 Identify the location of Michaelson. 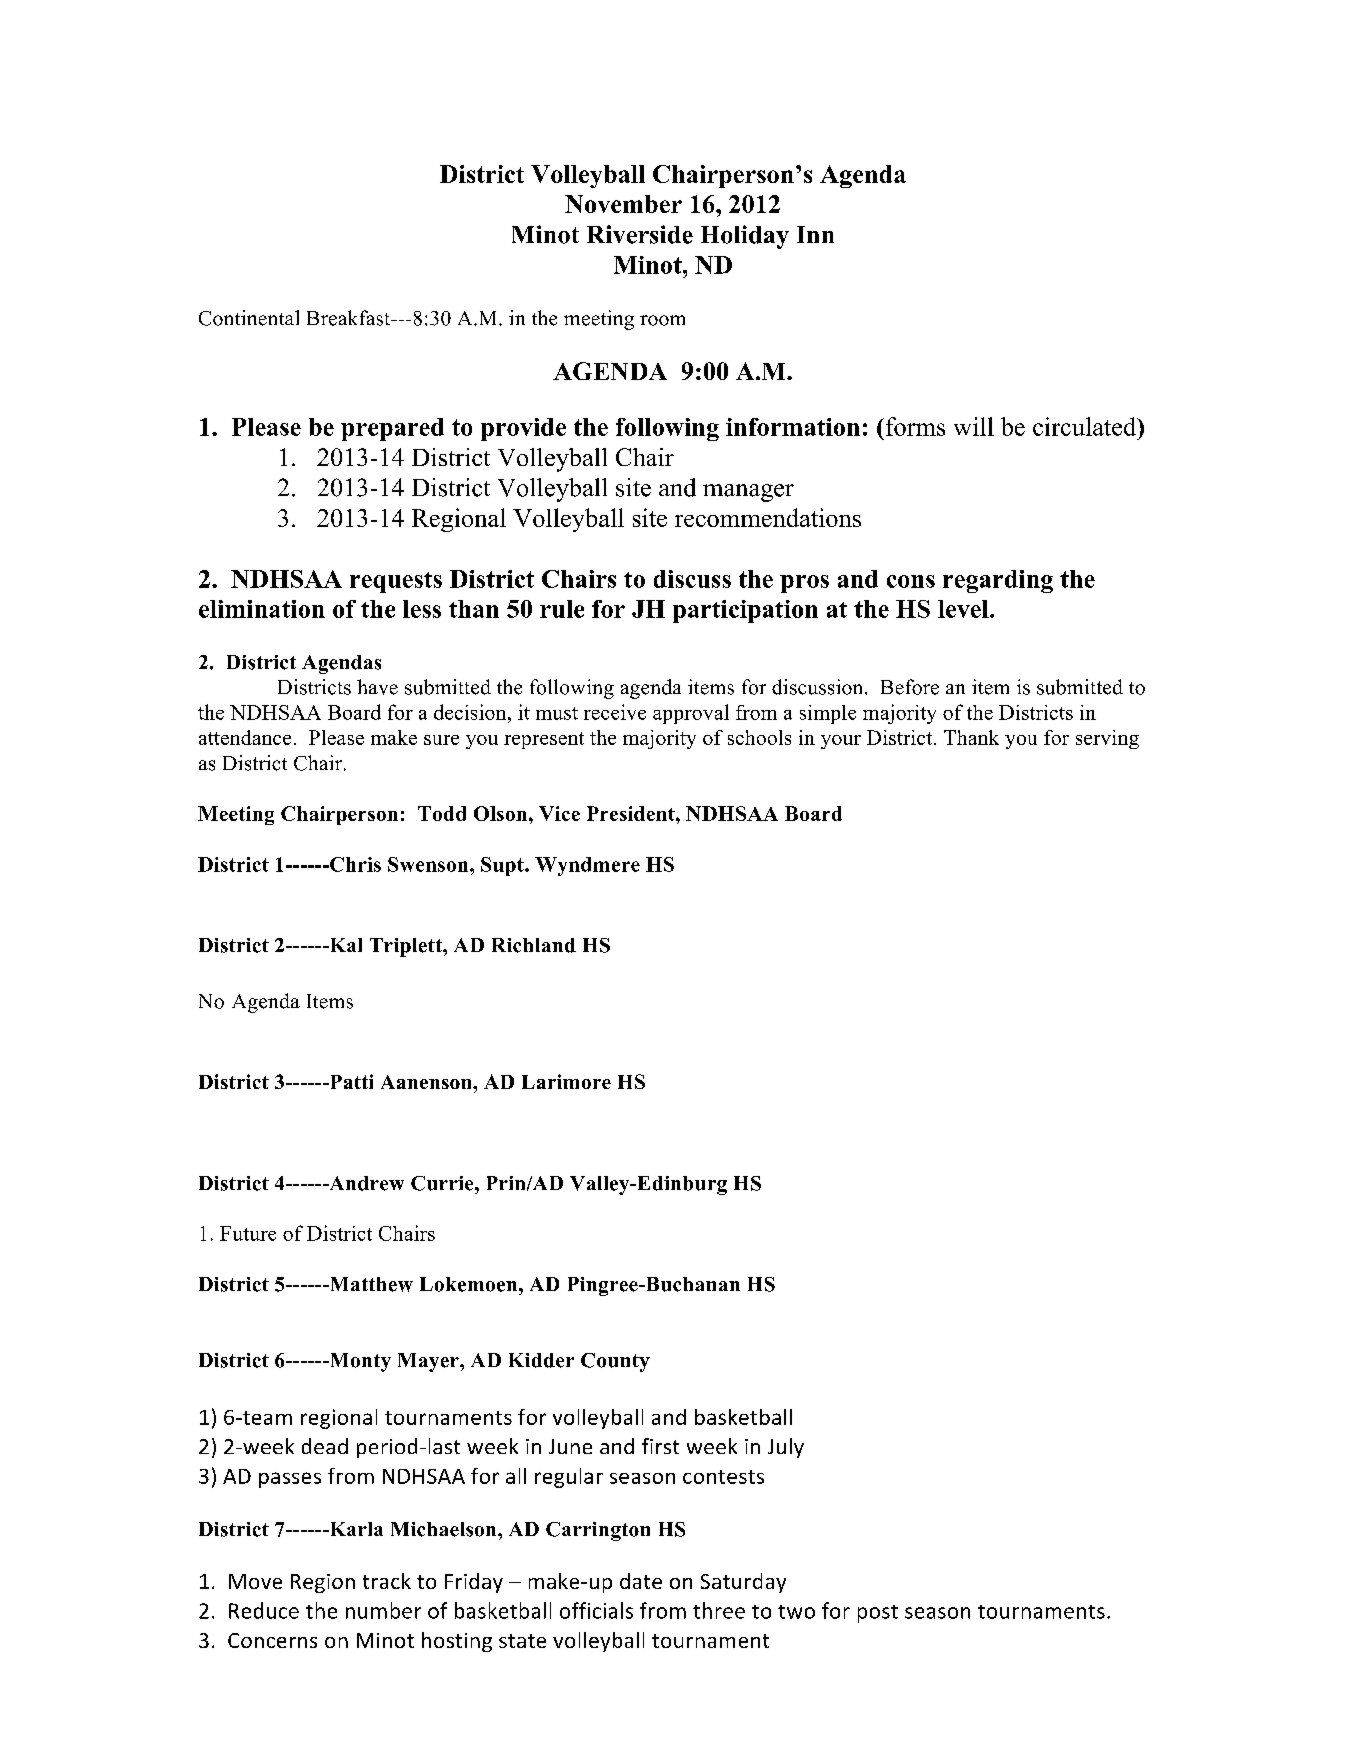
(445, 1529).
